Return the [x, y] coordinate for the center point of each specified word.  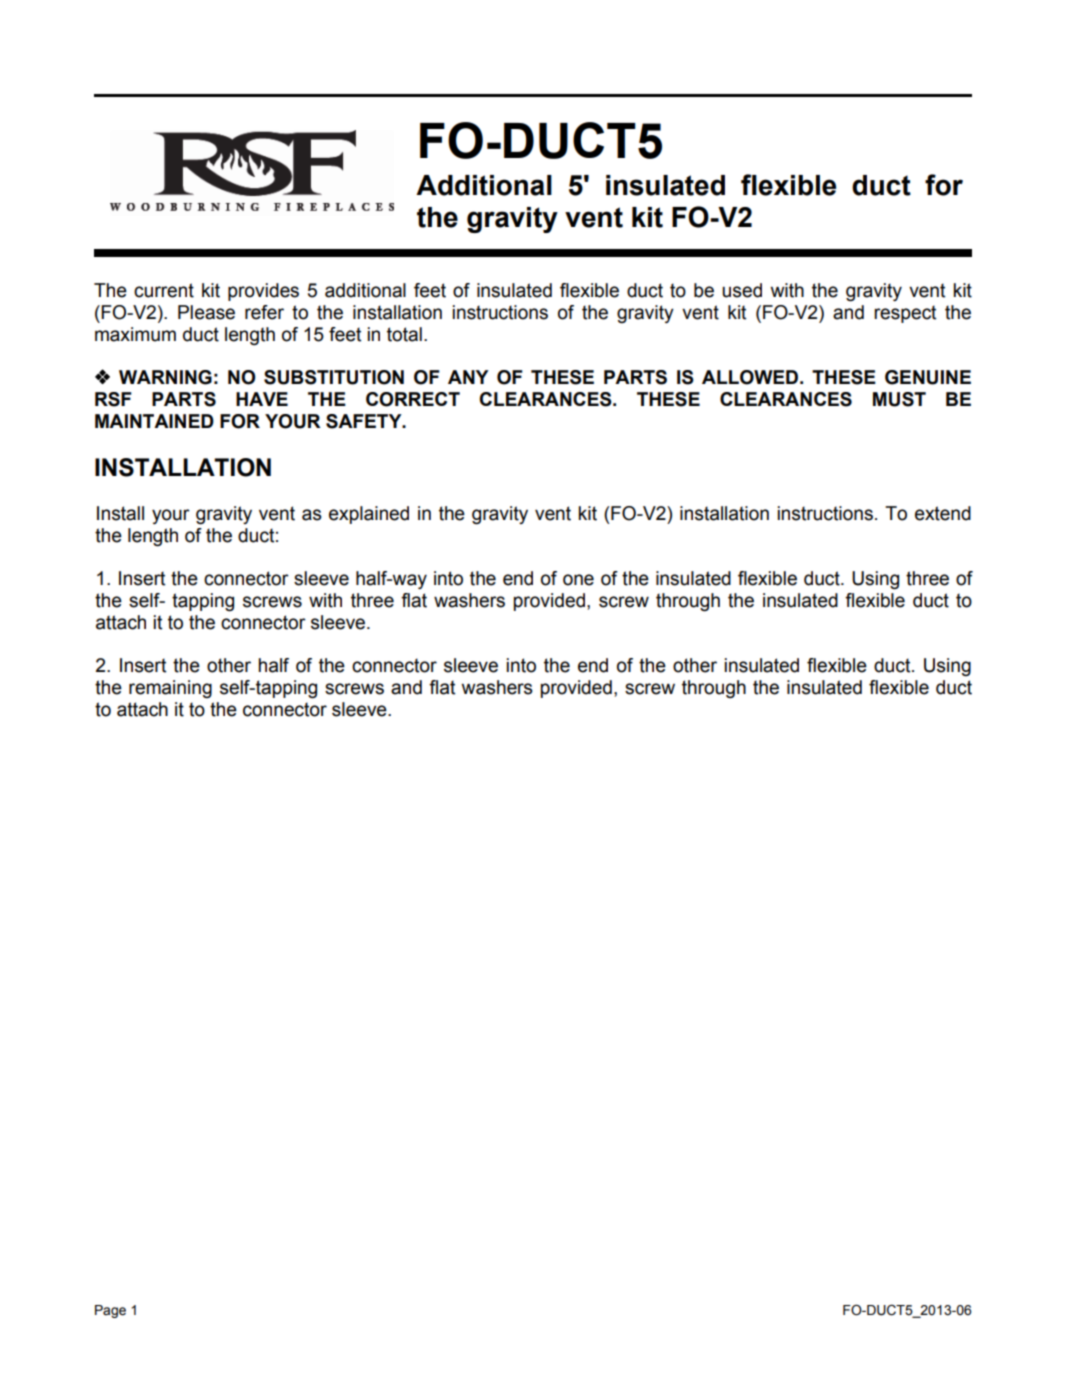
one [578, 580]
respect [905, 314]
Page [110, 1311]
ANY [468, 377]
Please [206, 312]
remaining [170, 689]
